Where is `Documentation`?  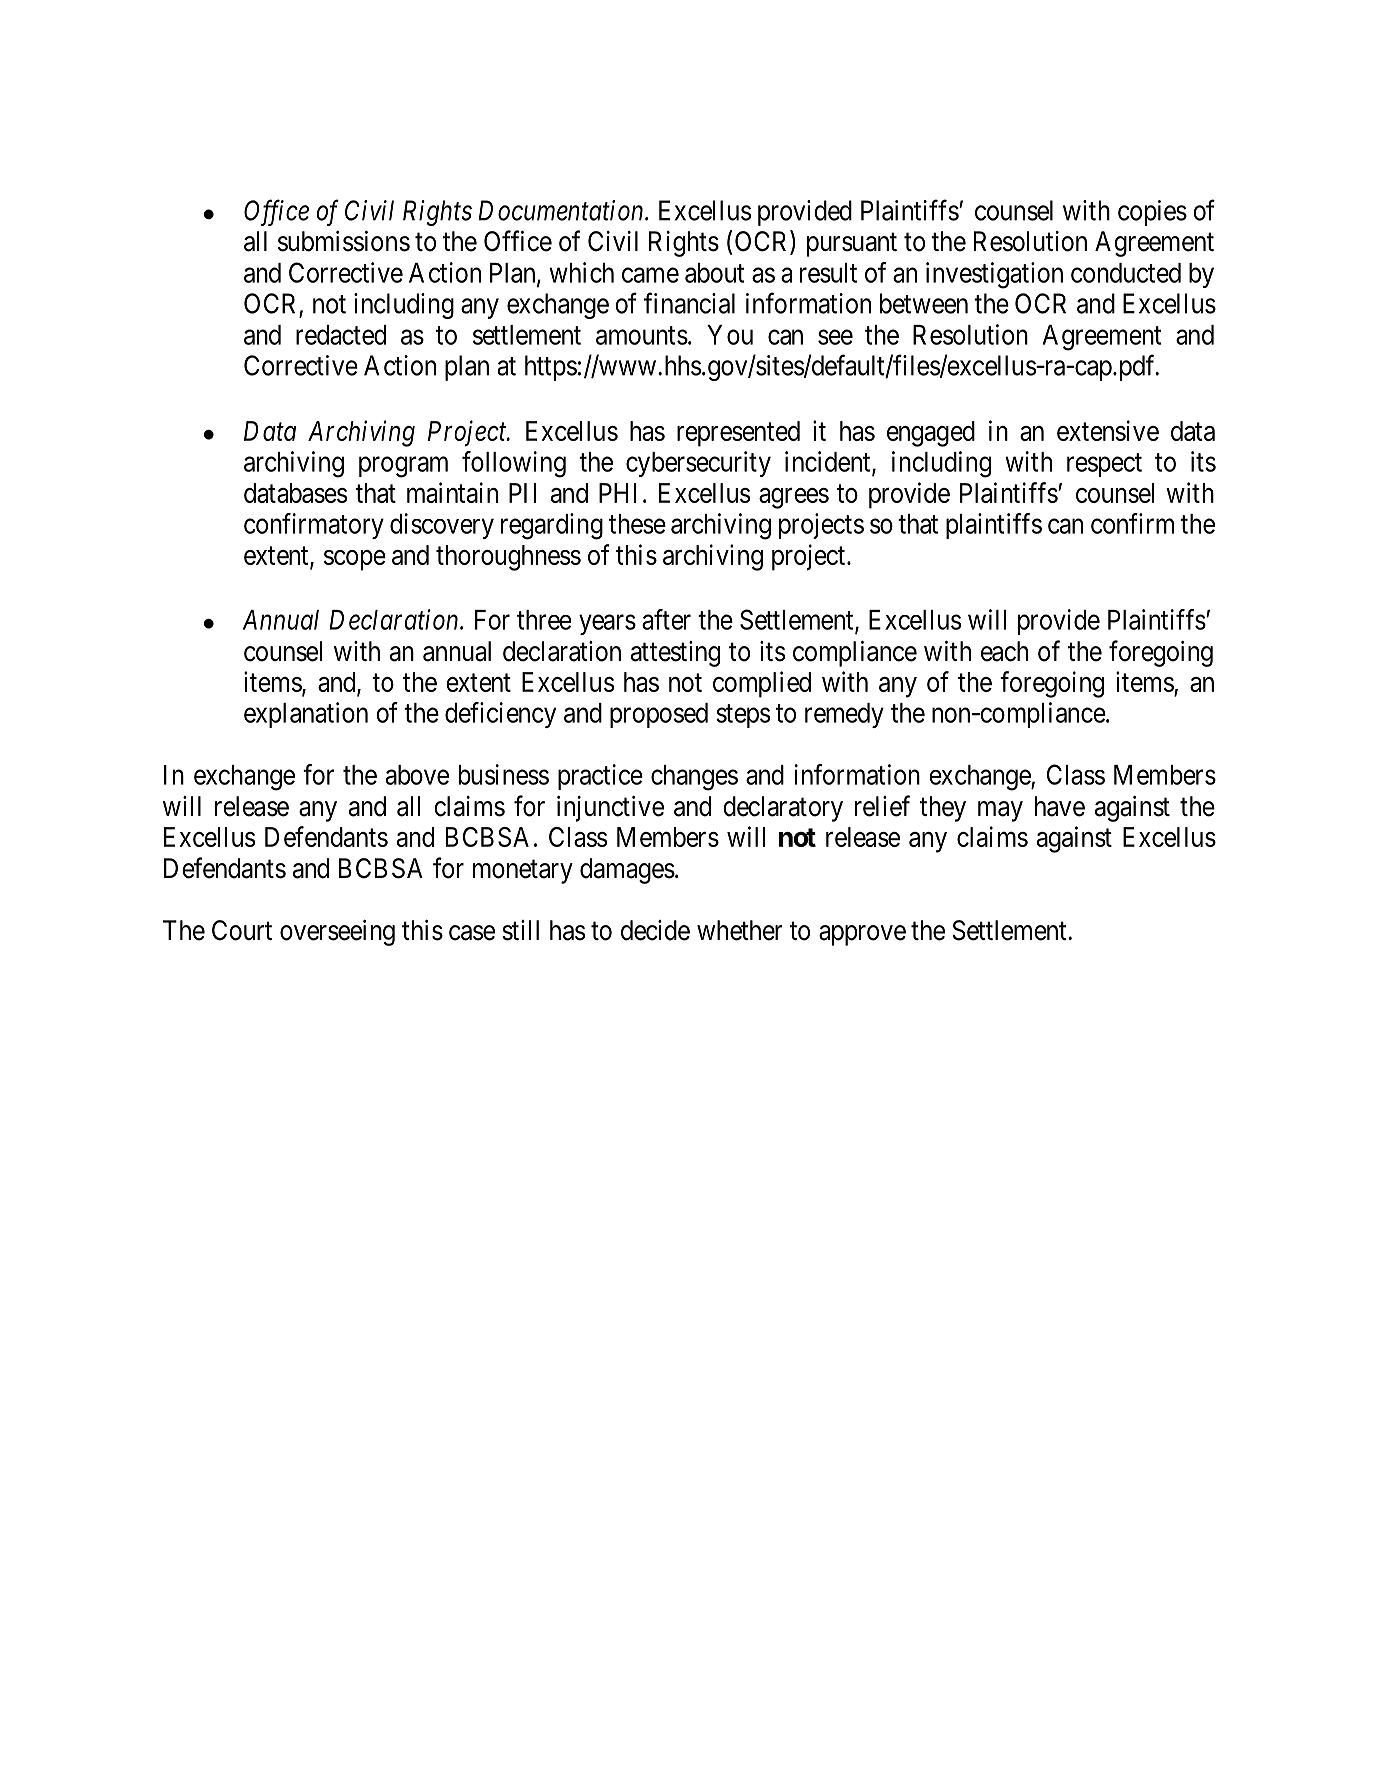 Documentation is located at coordinates (562, 210).
